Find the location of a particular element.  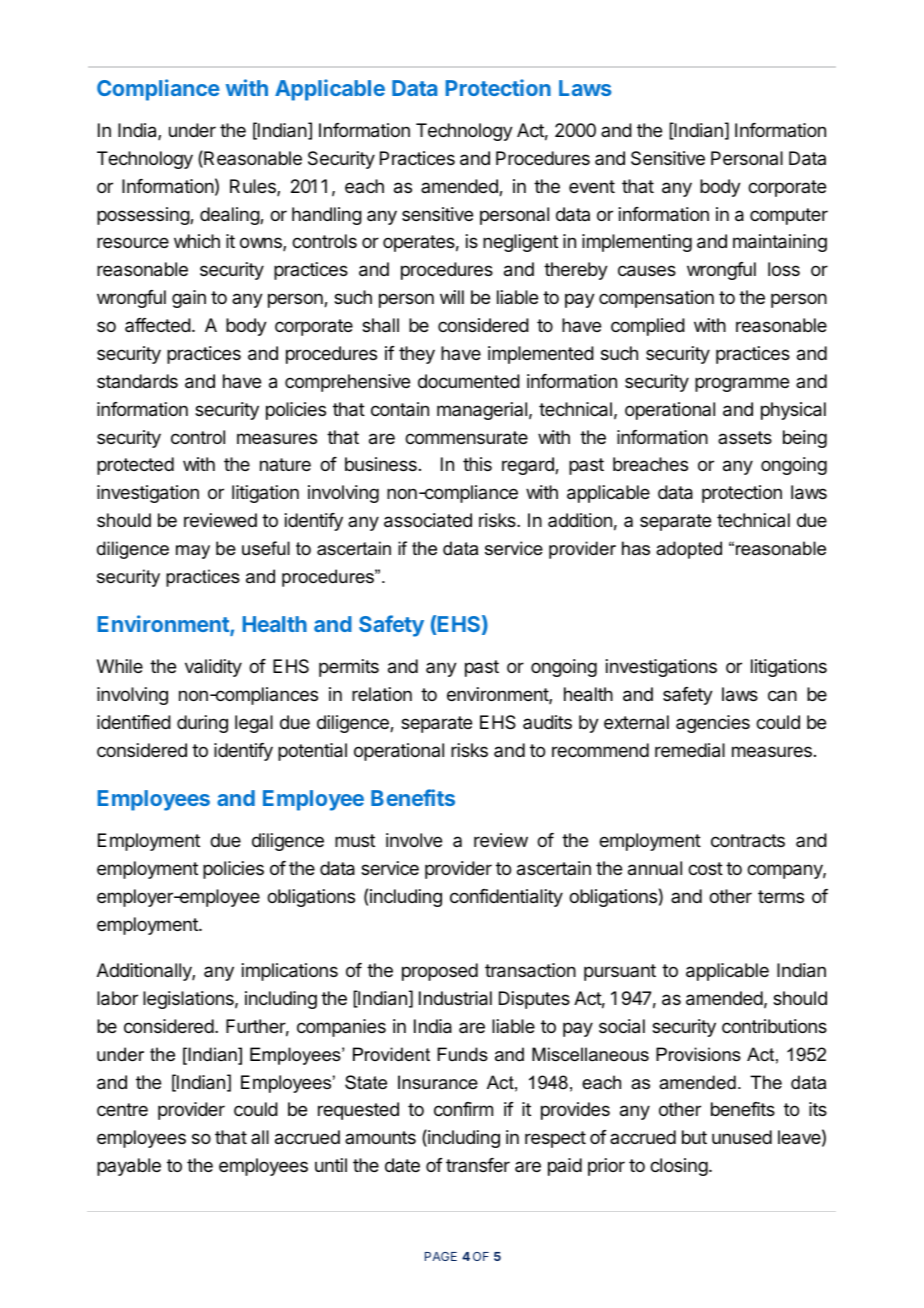

this is located at coordinates (477, 464).
